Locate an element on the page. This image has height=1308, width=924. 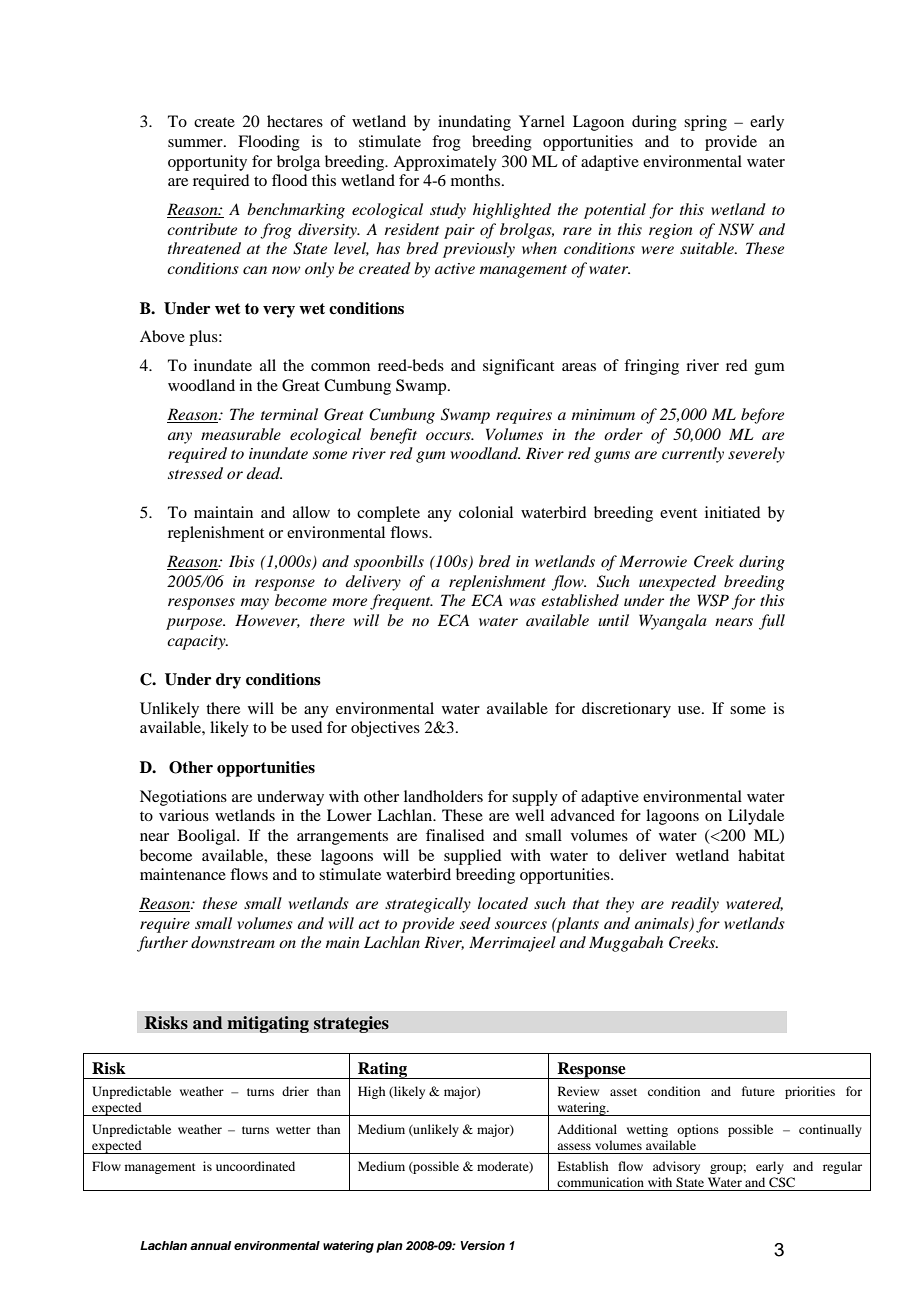
various is located at coordinates (184, 815).
